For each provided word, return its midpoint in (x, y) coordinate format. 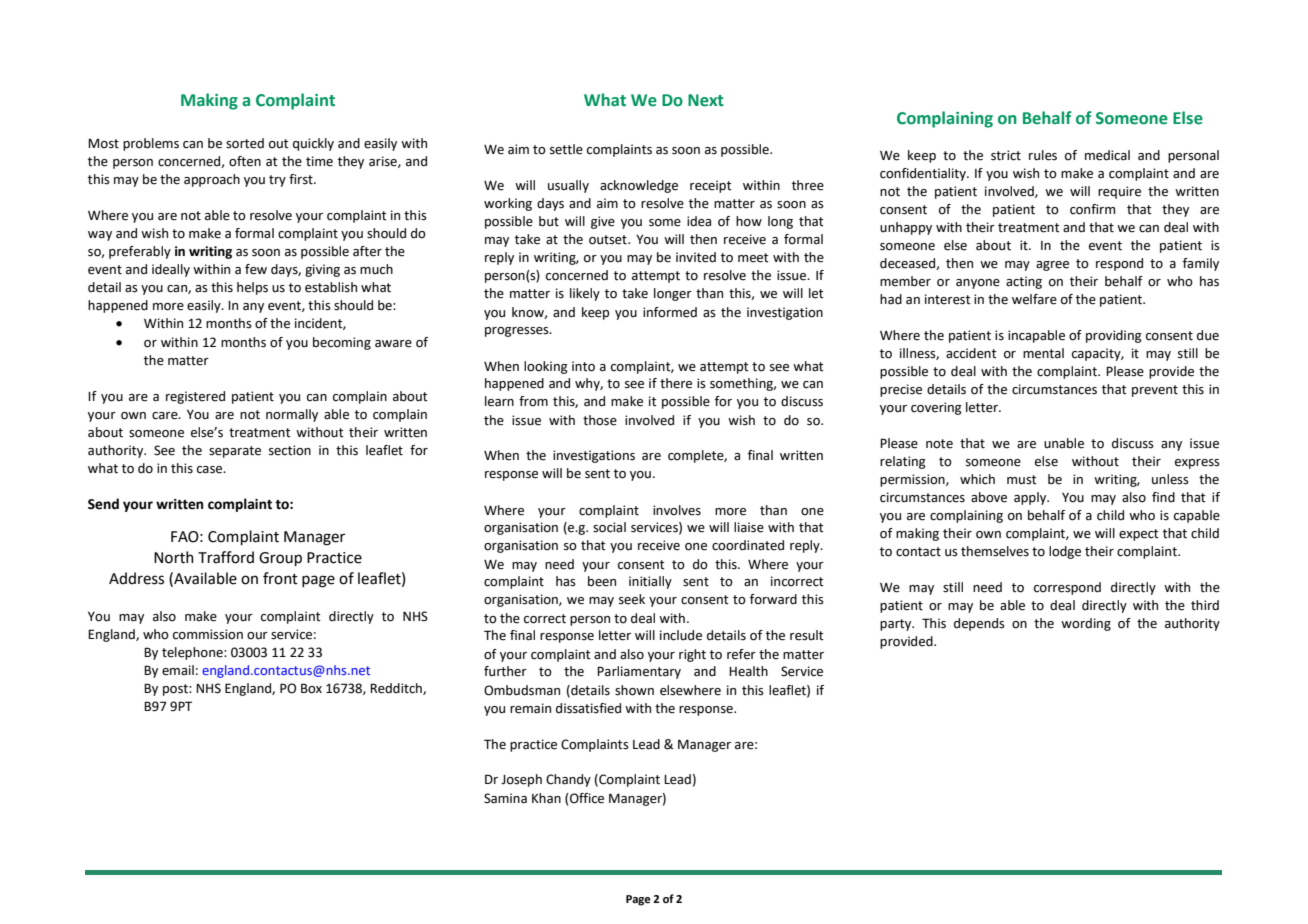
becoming (342, 343)
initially (650, 582)
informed (670, 312)
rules (1043, 155)
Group (280, 559)
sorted (245, 143)
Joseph (521, 780)
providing (1114, 336)
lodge (1065, 552)
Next (706, 100)
